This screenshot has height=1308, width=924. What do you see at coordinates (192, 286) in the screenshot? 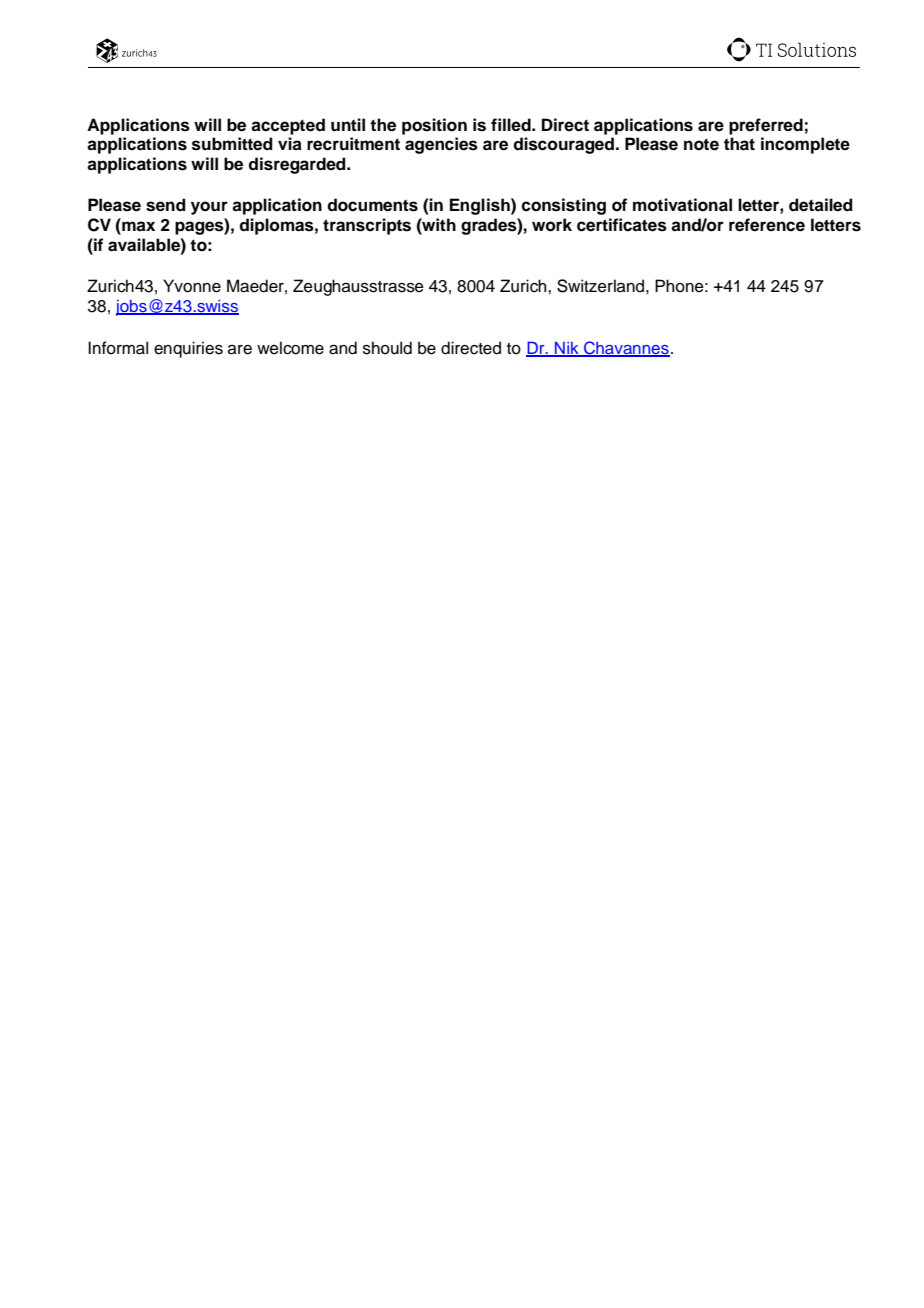
I see `Yvonne` at bounding box center [192, 286].
